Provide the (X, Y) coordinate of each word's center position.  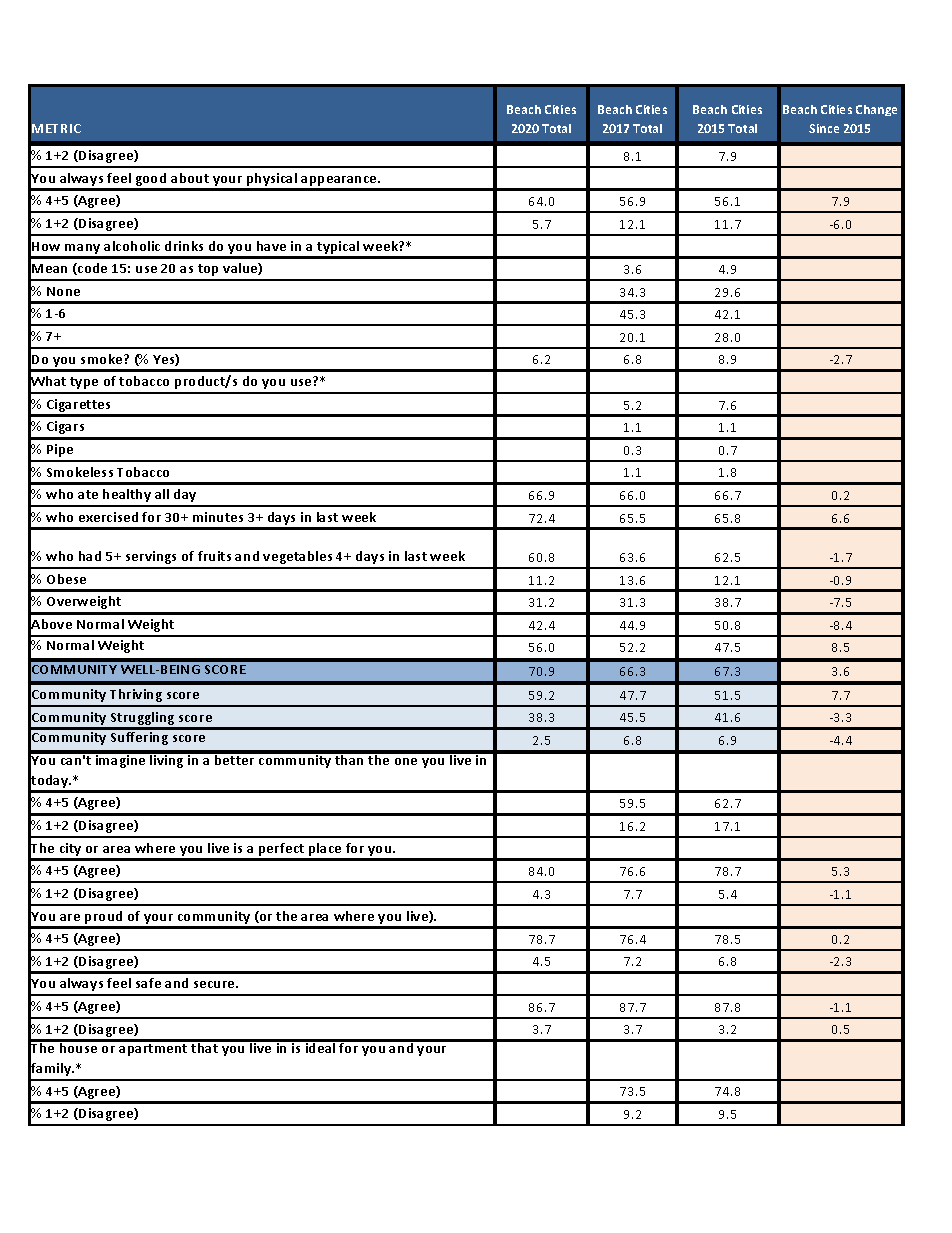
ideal (320, 1046)
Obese (66, 579)
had (90, 556)
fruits (214, 556)
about (190, 178)
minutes (218, 517)
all (162, 494)
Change (876, 110)
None (63, 291)
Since (824, 128)
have (271, 246)
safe (148, 983)
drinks (184, 246)
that (205, 1046)
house (79, 1046)
